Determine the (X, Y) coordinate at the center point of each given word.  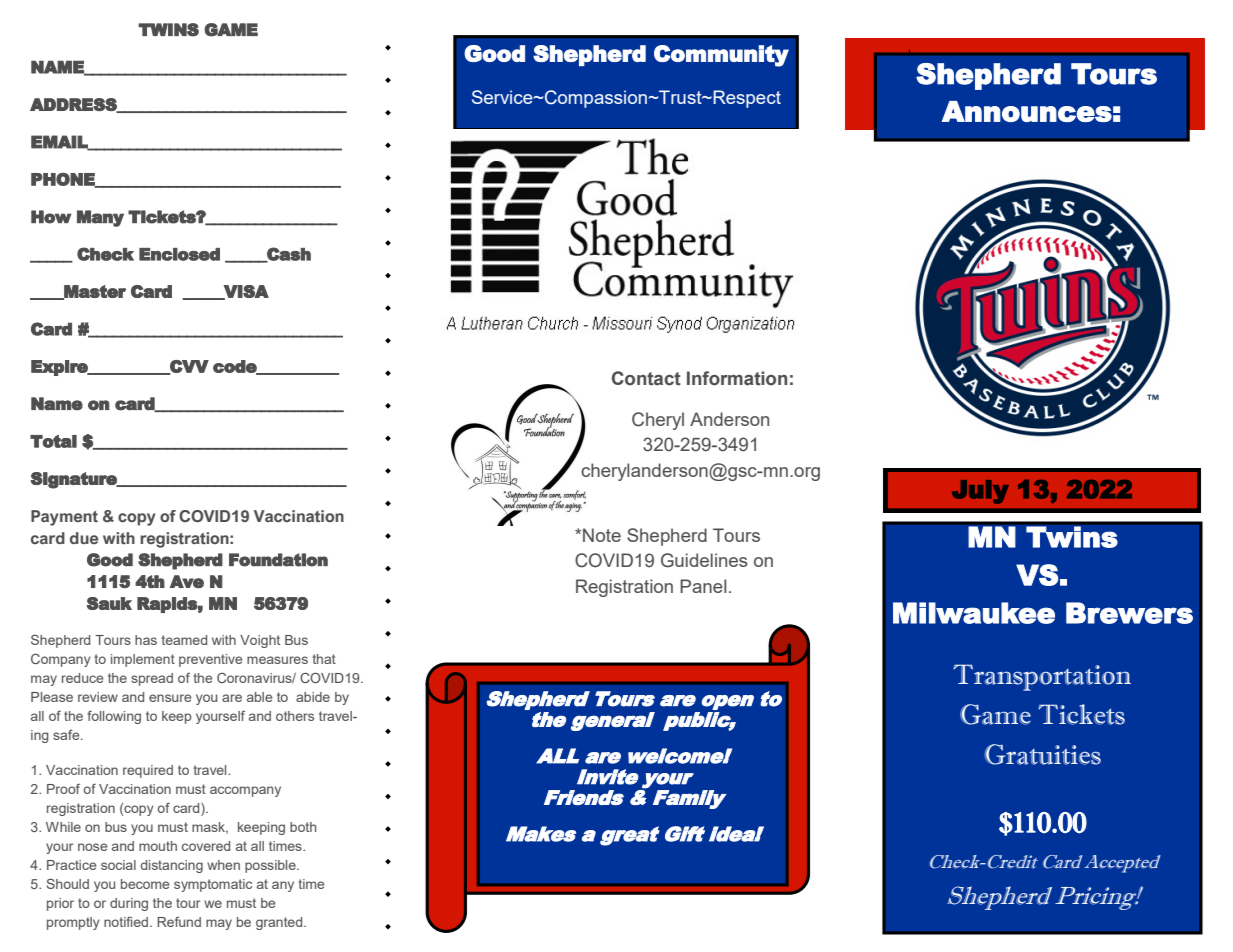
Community (721, 56)
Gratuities (1043, 754)
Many (100, 218)
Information (737, 378)
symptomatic (213, 885)
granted (280, 923)
